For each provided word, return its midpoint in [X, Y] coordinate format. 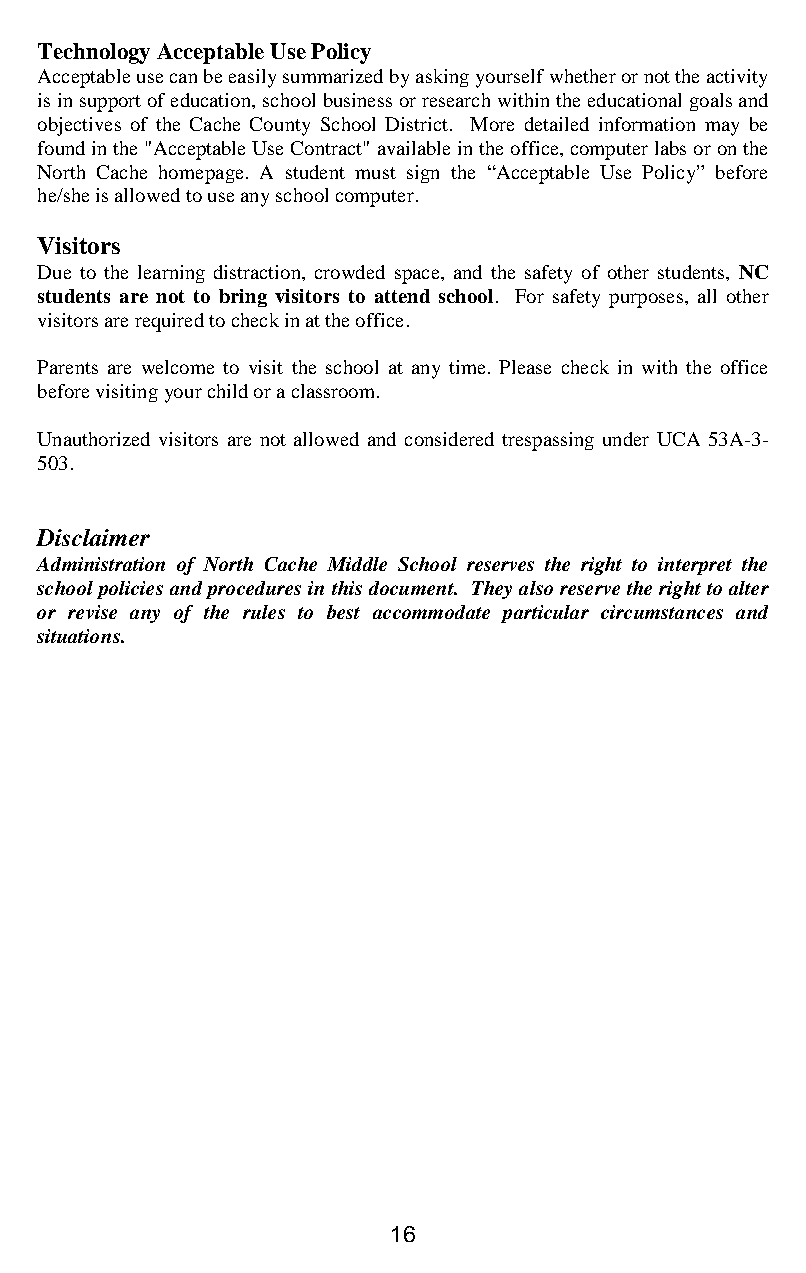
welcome [178, 367]
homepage [201, 174]
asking [442, 78]
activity [737, 78]
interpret [695, 566]
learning [171, 274]
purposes [646, 300]
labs [670, 148]
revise [92, 612]
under [626, 439]
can [183, 78]
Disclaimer [93, 537]
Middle [357, 564]
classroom [335, 391]
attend [402, 296]
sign [423, 174]
